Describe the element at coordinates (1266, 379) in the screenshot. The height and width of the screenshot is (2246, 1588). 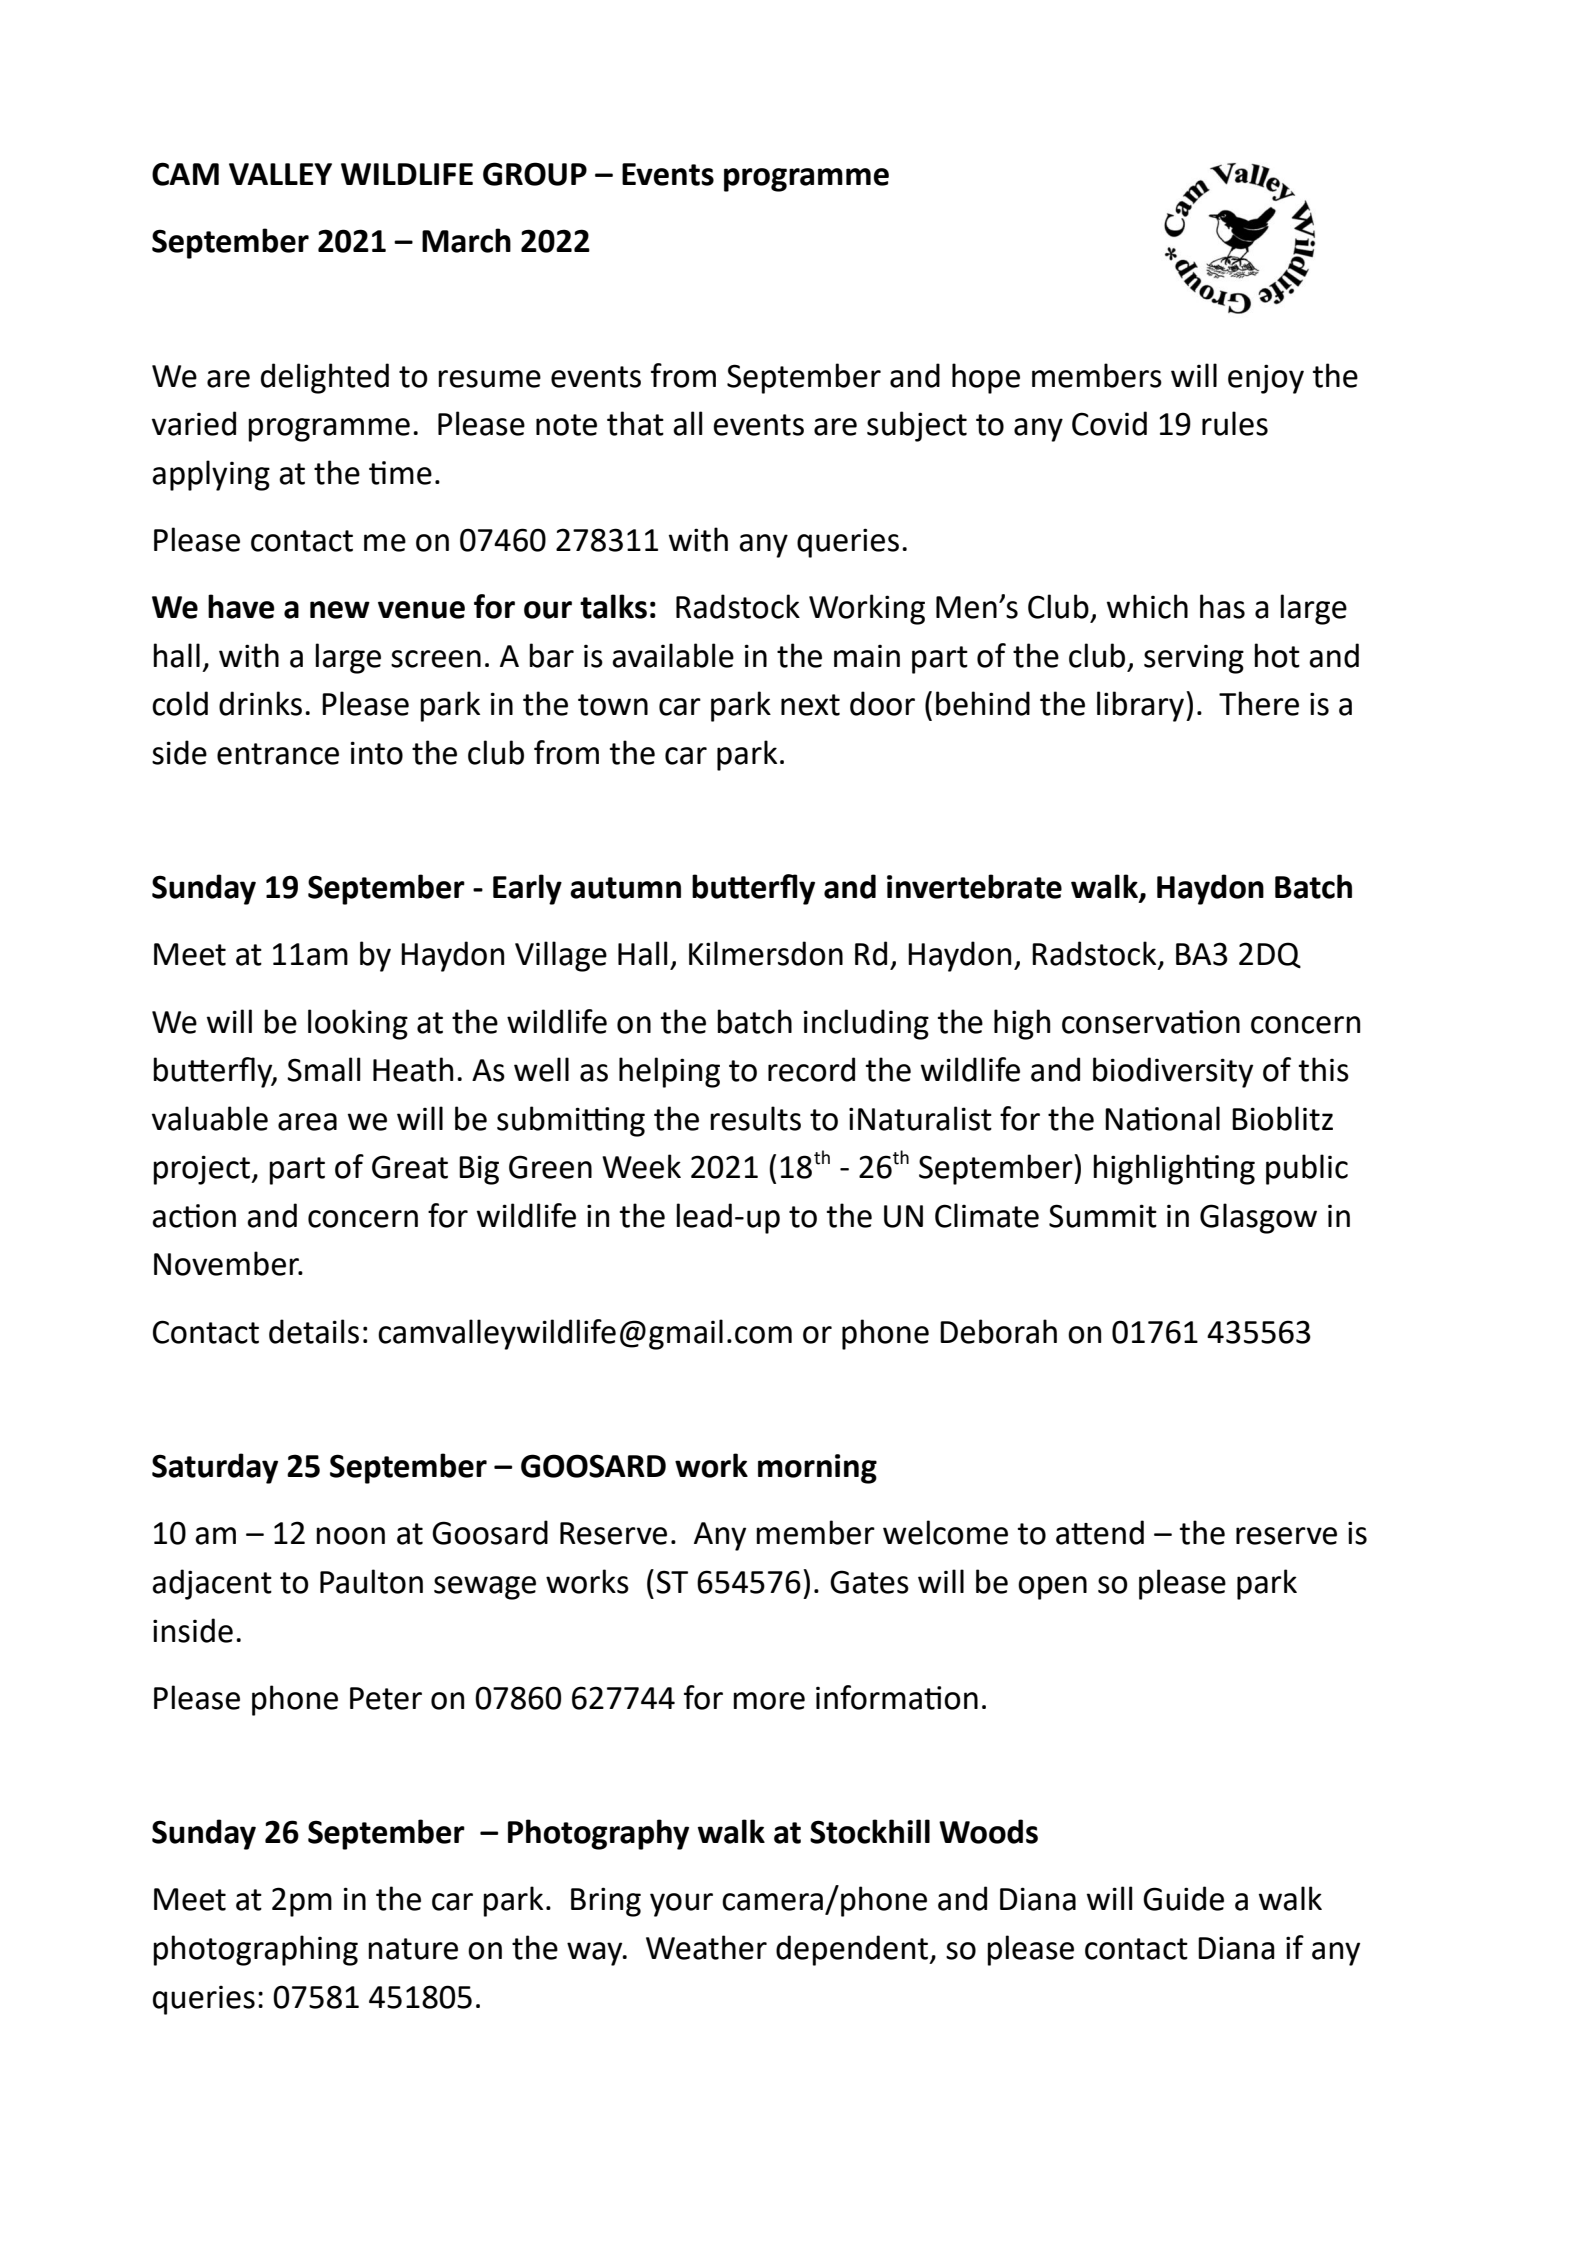
I see `enjoy` at that location.
